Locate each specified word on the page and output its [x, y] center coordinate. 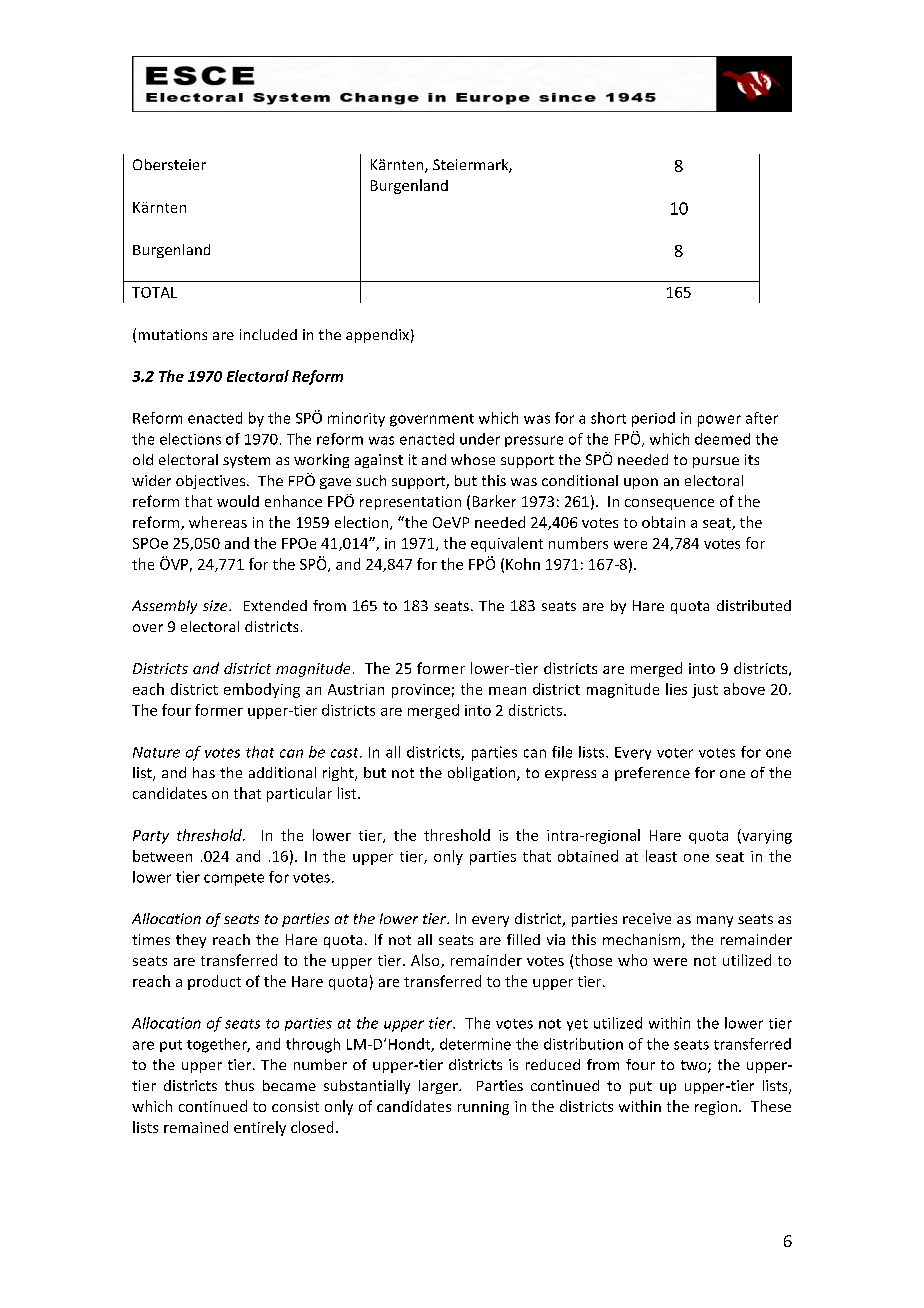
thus [239, 1085]
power [719, 421]
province [421, 691]
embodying [262, 690]
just [705, 691]
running [483, 1108]
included [268, 334]
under [480, 439]
